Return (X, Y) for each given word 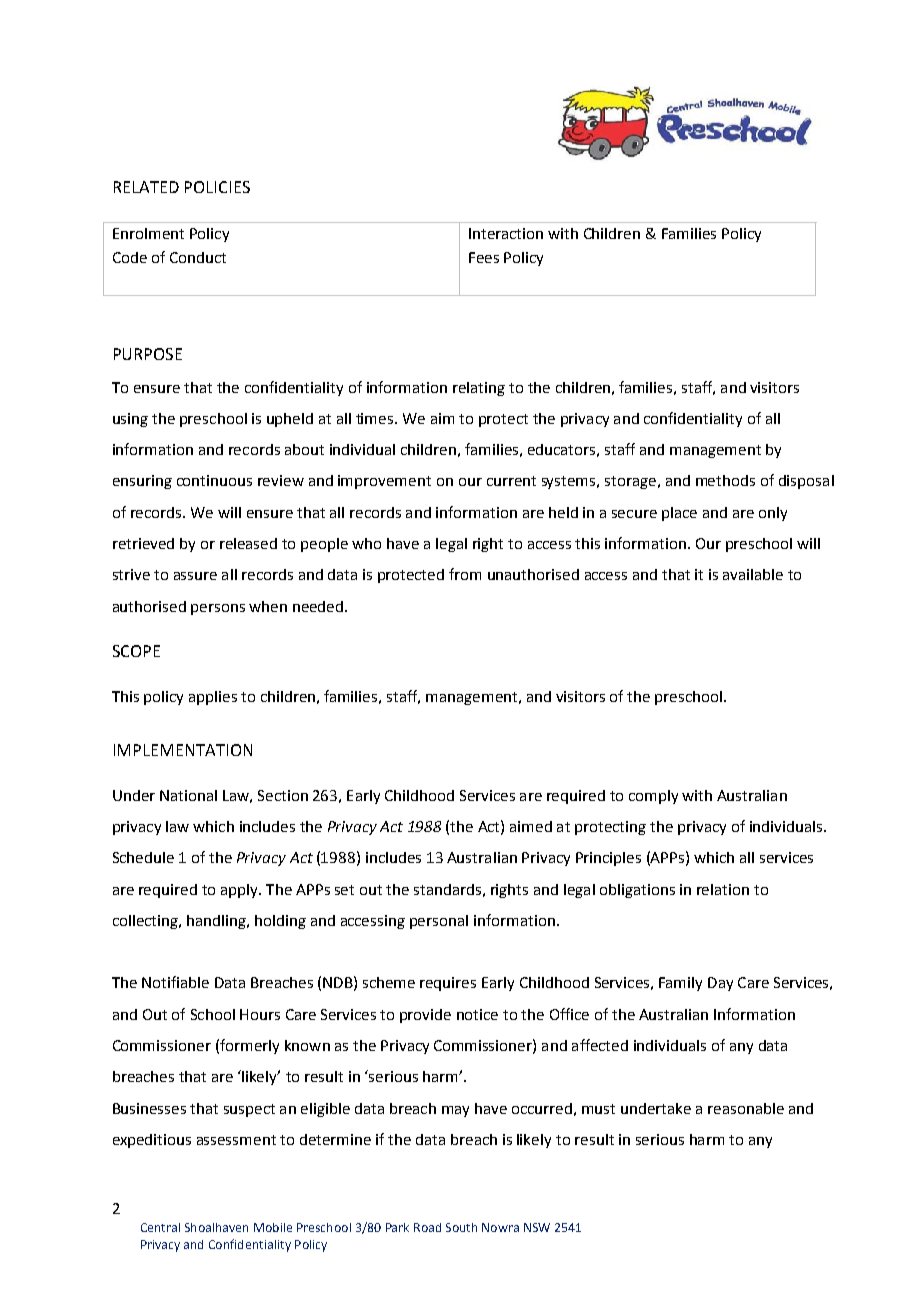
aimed (531, 826)
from (465, 574)
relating (479, 389)
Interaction (506, 233)
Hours (260, 1014)
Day (720, 984)
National (188, 795)
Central (160, 1227)
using (130, 420)
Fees (484, 257)
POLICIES (217, 187)
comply (653, 797)
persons (218, 609)
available (753, 574)
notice (477, 1014)
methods (725, 480)
